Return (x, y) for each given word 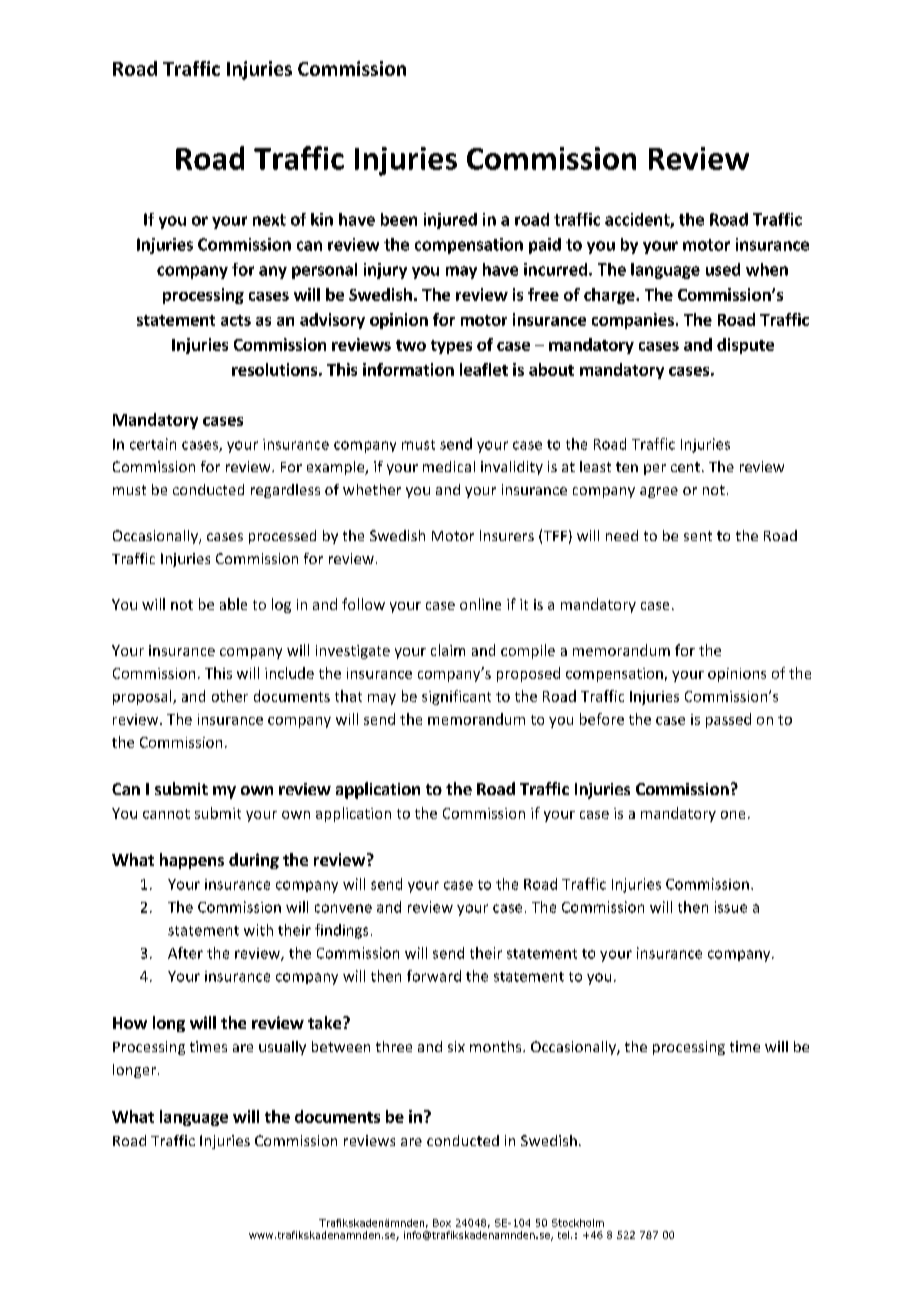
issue (731, 907)
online (480, 604)
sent (698, 536)
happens (192, 861)
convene (343, 908)
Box (442, 1223)
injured (450, 221)
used (723, 269)
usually (282, 1048)
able (233, 604)
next (269, 220)
